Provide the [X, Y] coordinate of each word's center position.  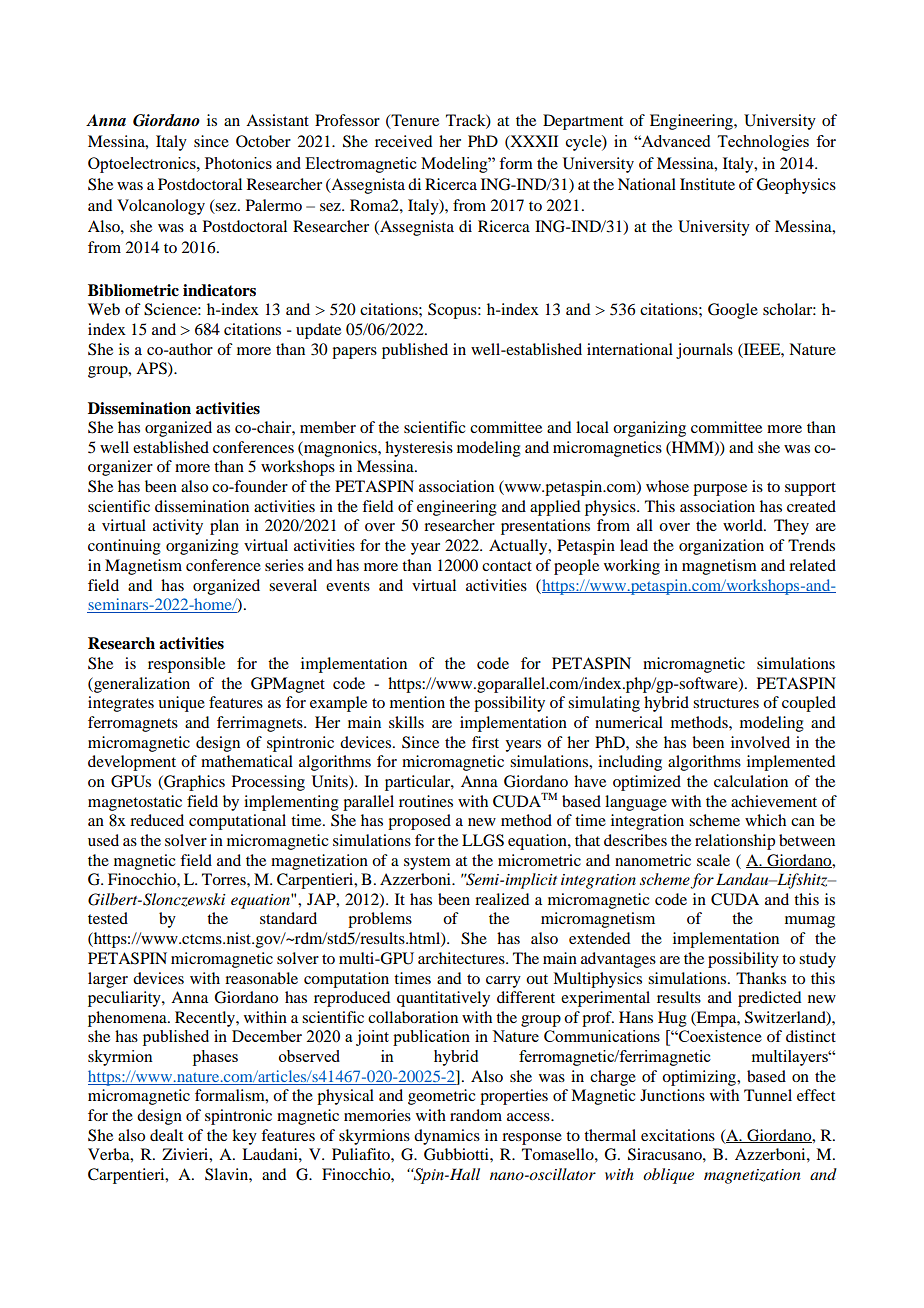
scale [713, 860]
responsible [186, 665]
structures [726, 703]
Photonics [238, 163]
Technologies [763, 143]
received [403, 141]
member [328, 427]
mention [417, 702]
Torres [225, 879]
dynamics [447, 1137]
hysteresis [419, 449]
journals [704, 351]
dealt [166, 1135]
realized [502, 899]
